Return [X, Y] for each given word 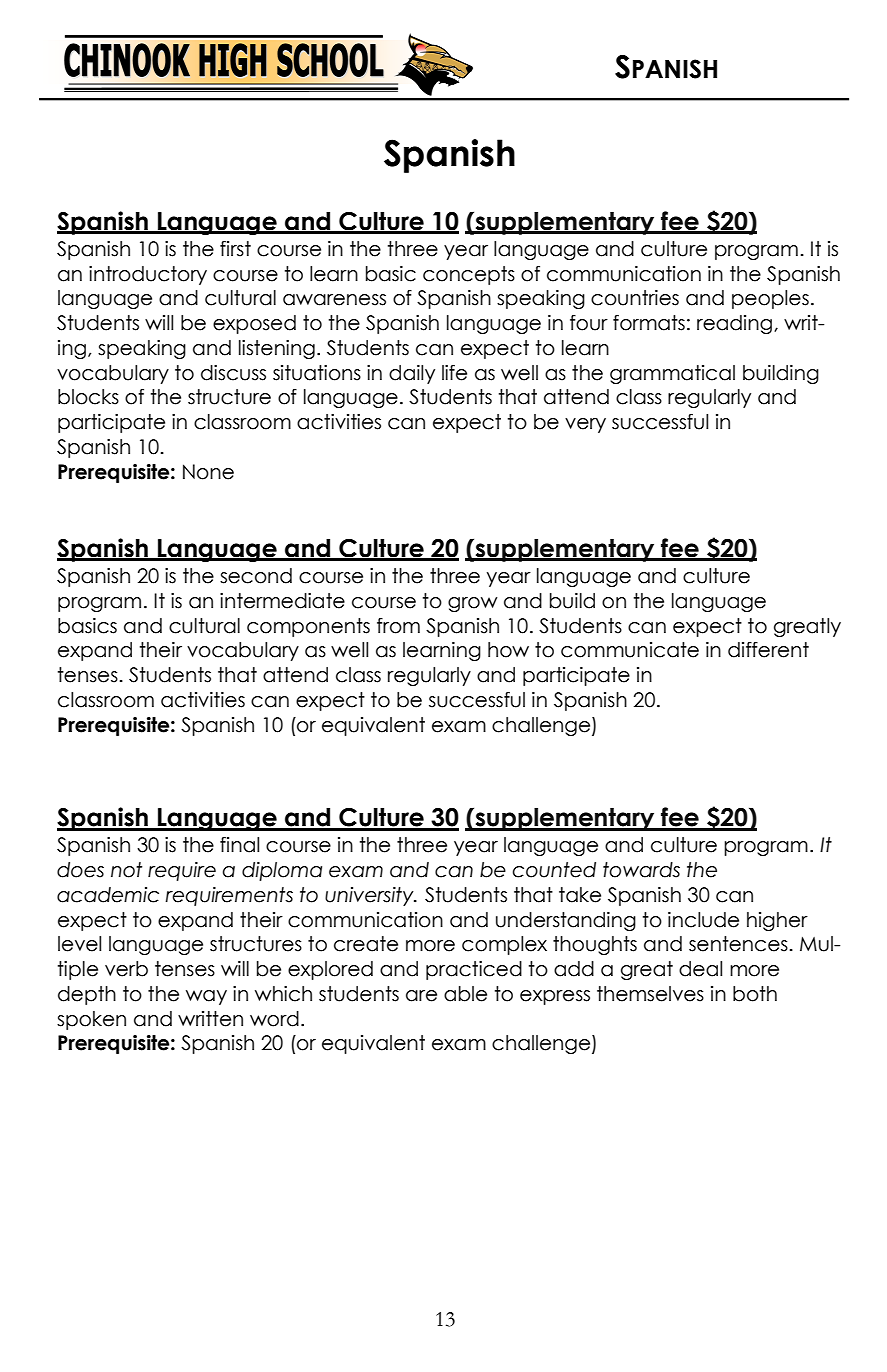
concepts [469, 275]
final [239, 845]
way [206, 997]
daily [412, 374]
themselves [650, 994]
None [208, 472]
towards [641, 870]
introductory [148, 275]
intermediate [282, 601]
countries [635, 298]
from [398, 626]
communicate [630, 650]
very [585, 425]
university [370, 896]
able [465, 994]
